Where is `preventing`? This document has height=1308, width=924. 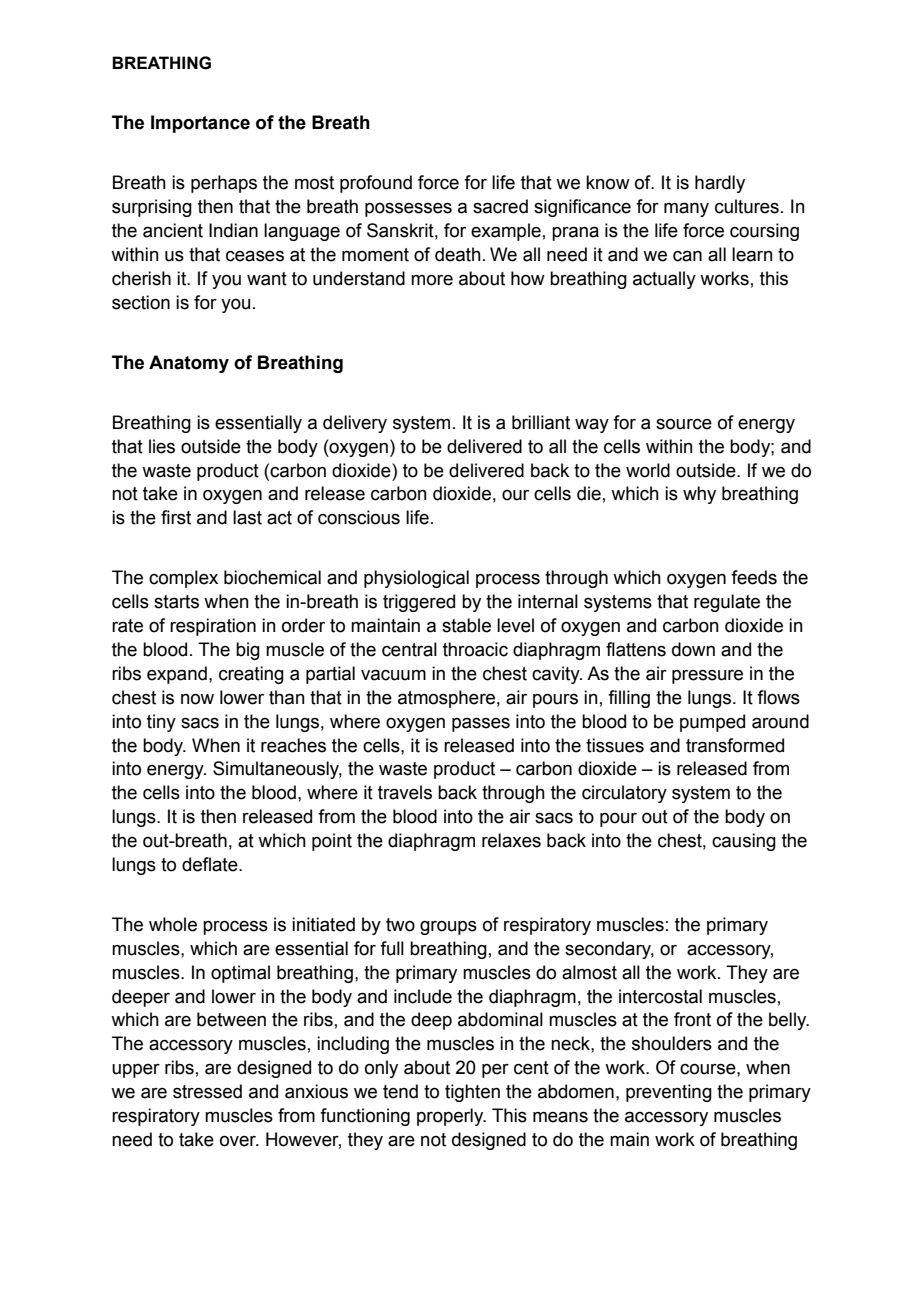
preventing is located at coordinates (669, 1093).
